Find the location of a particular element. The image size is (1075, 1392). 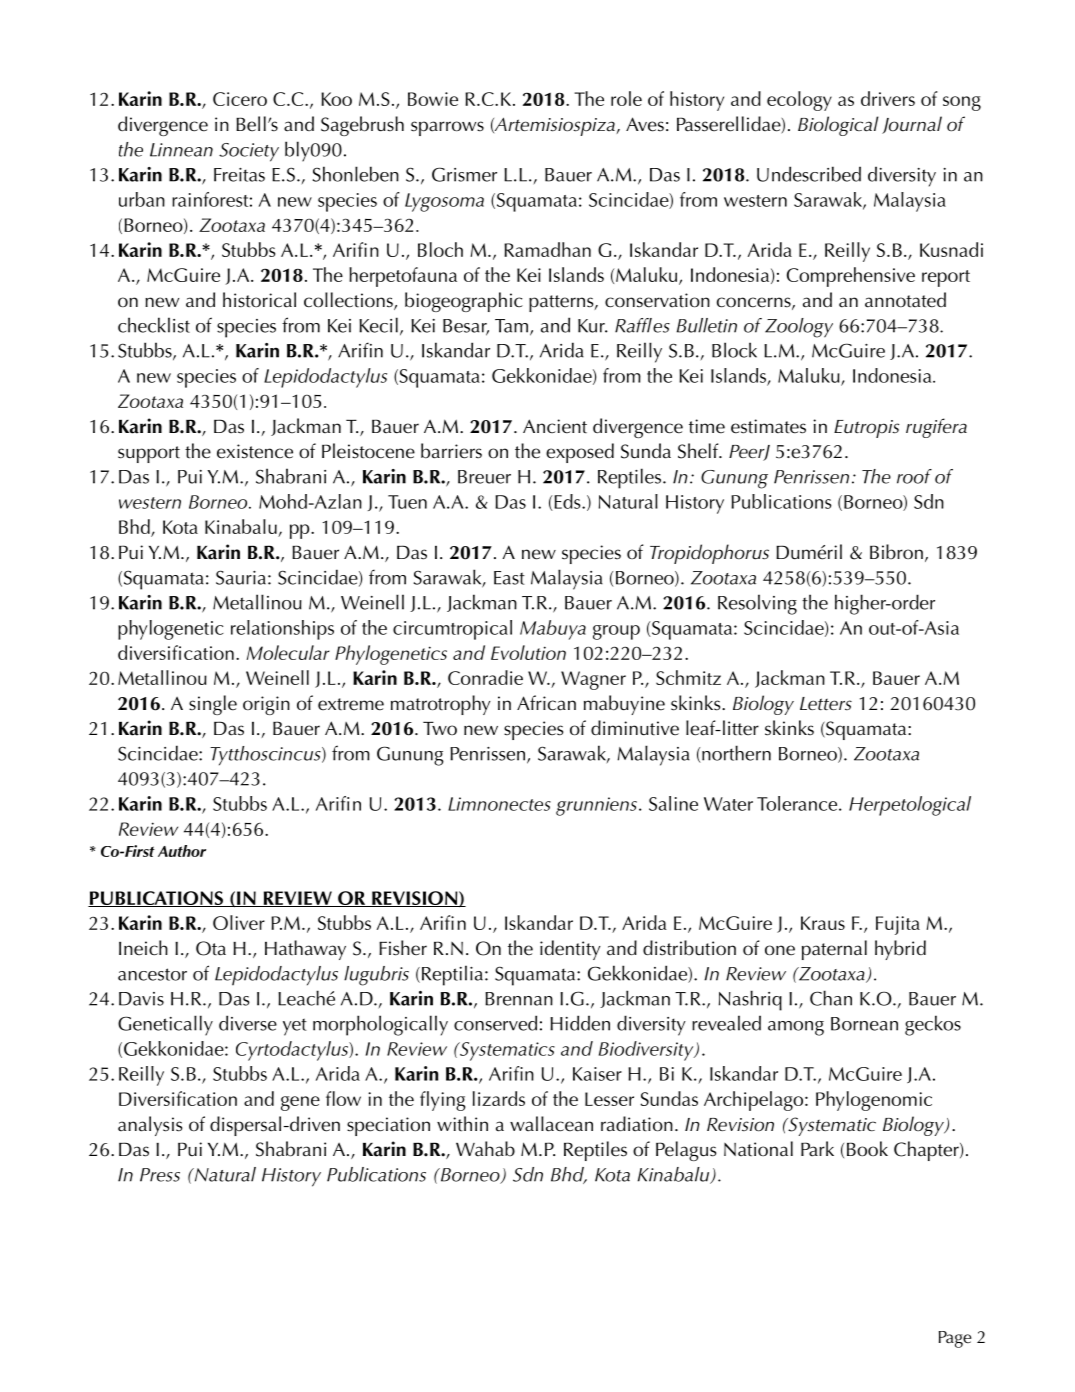

origin is located at coordinates (266, 705).
